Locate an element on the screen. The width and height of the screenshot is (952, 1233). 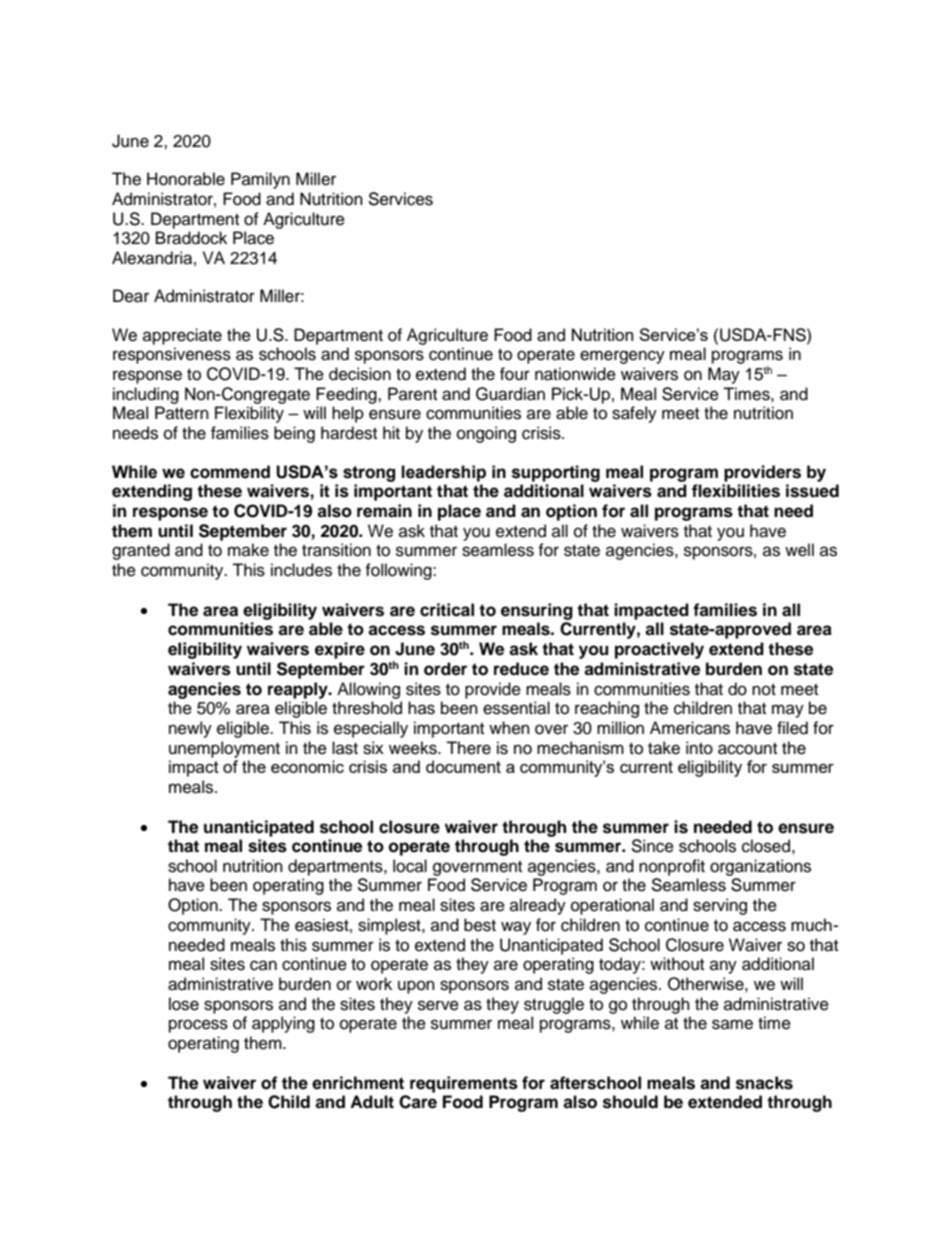
four is located at coordinates (515, 374).
